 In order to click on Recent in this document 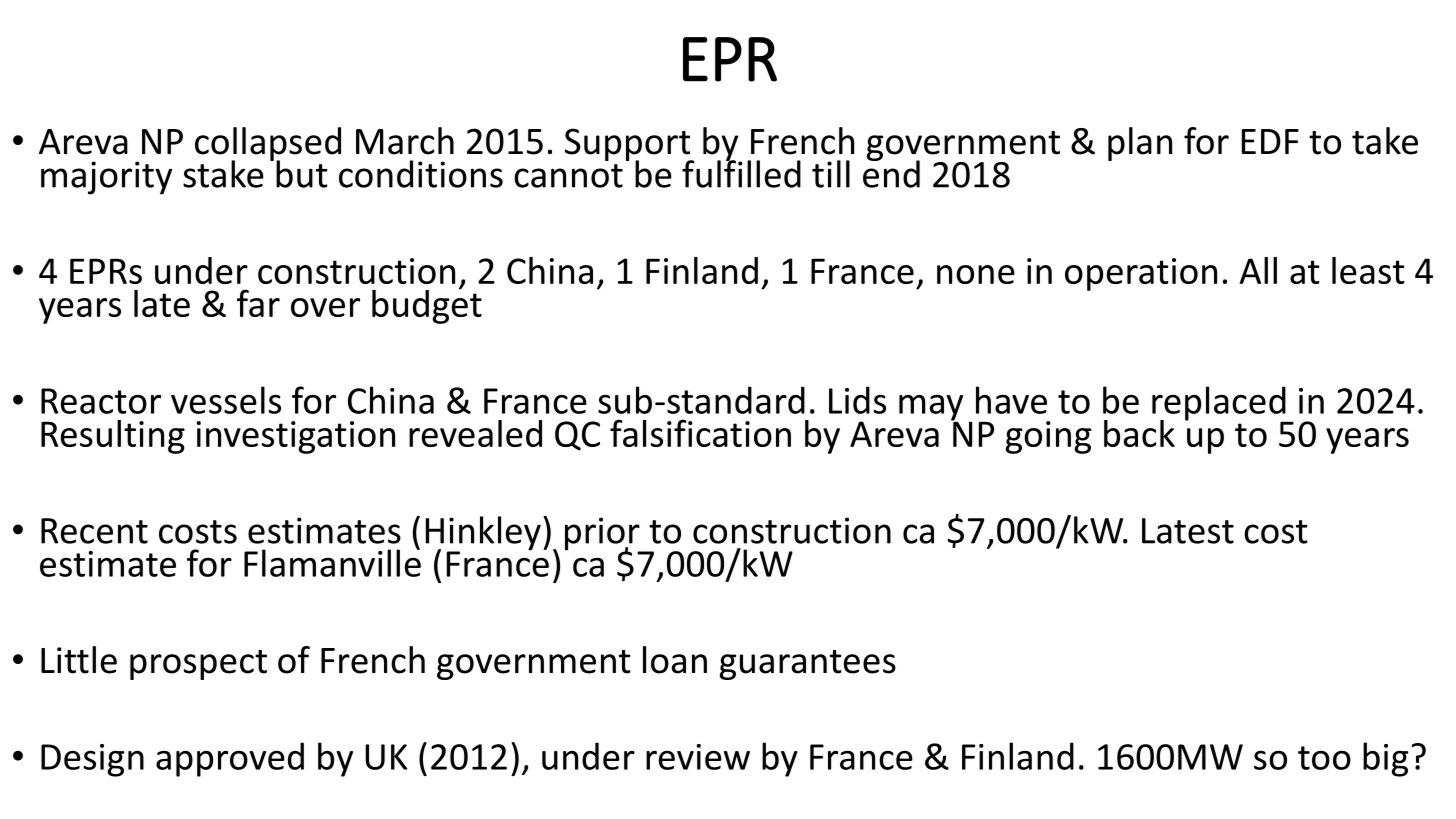, I will do `click(94, 531)`.
